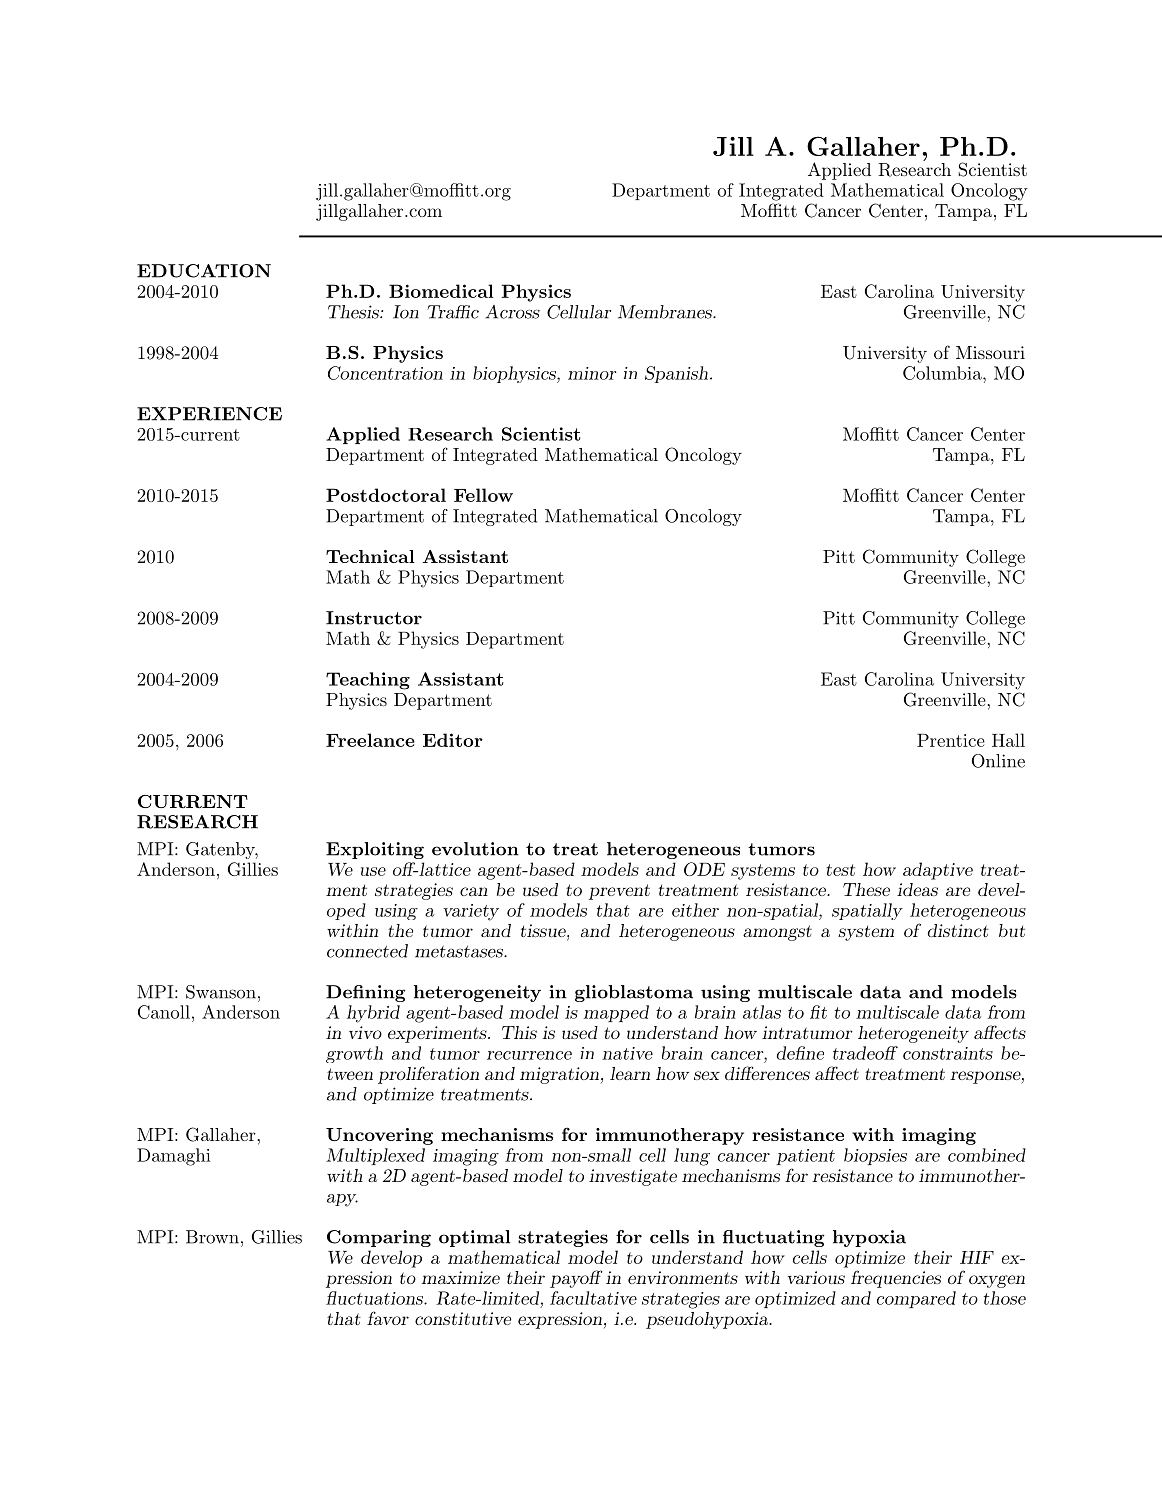  I want to click on Missouri, so click(990, 352).
